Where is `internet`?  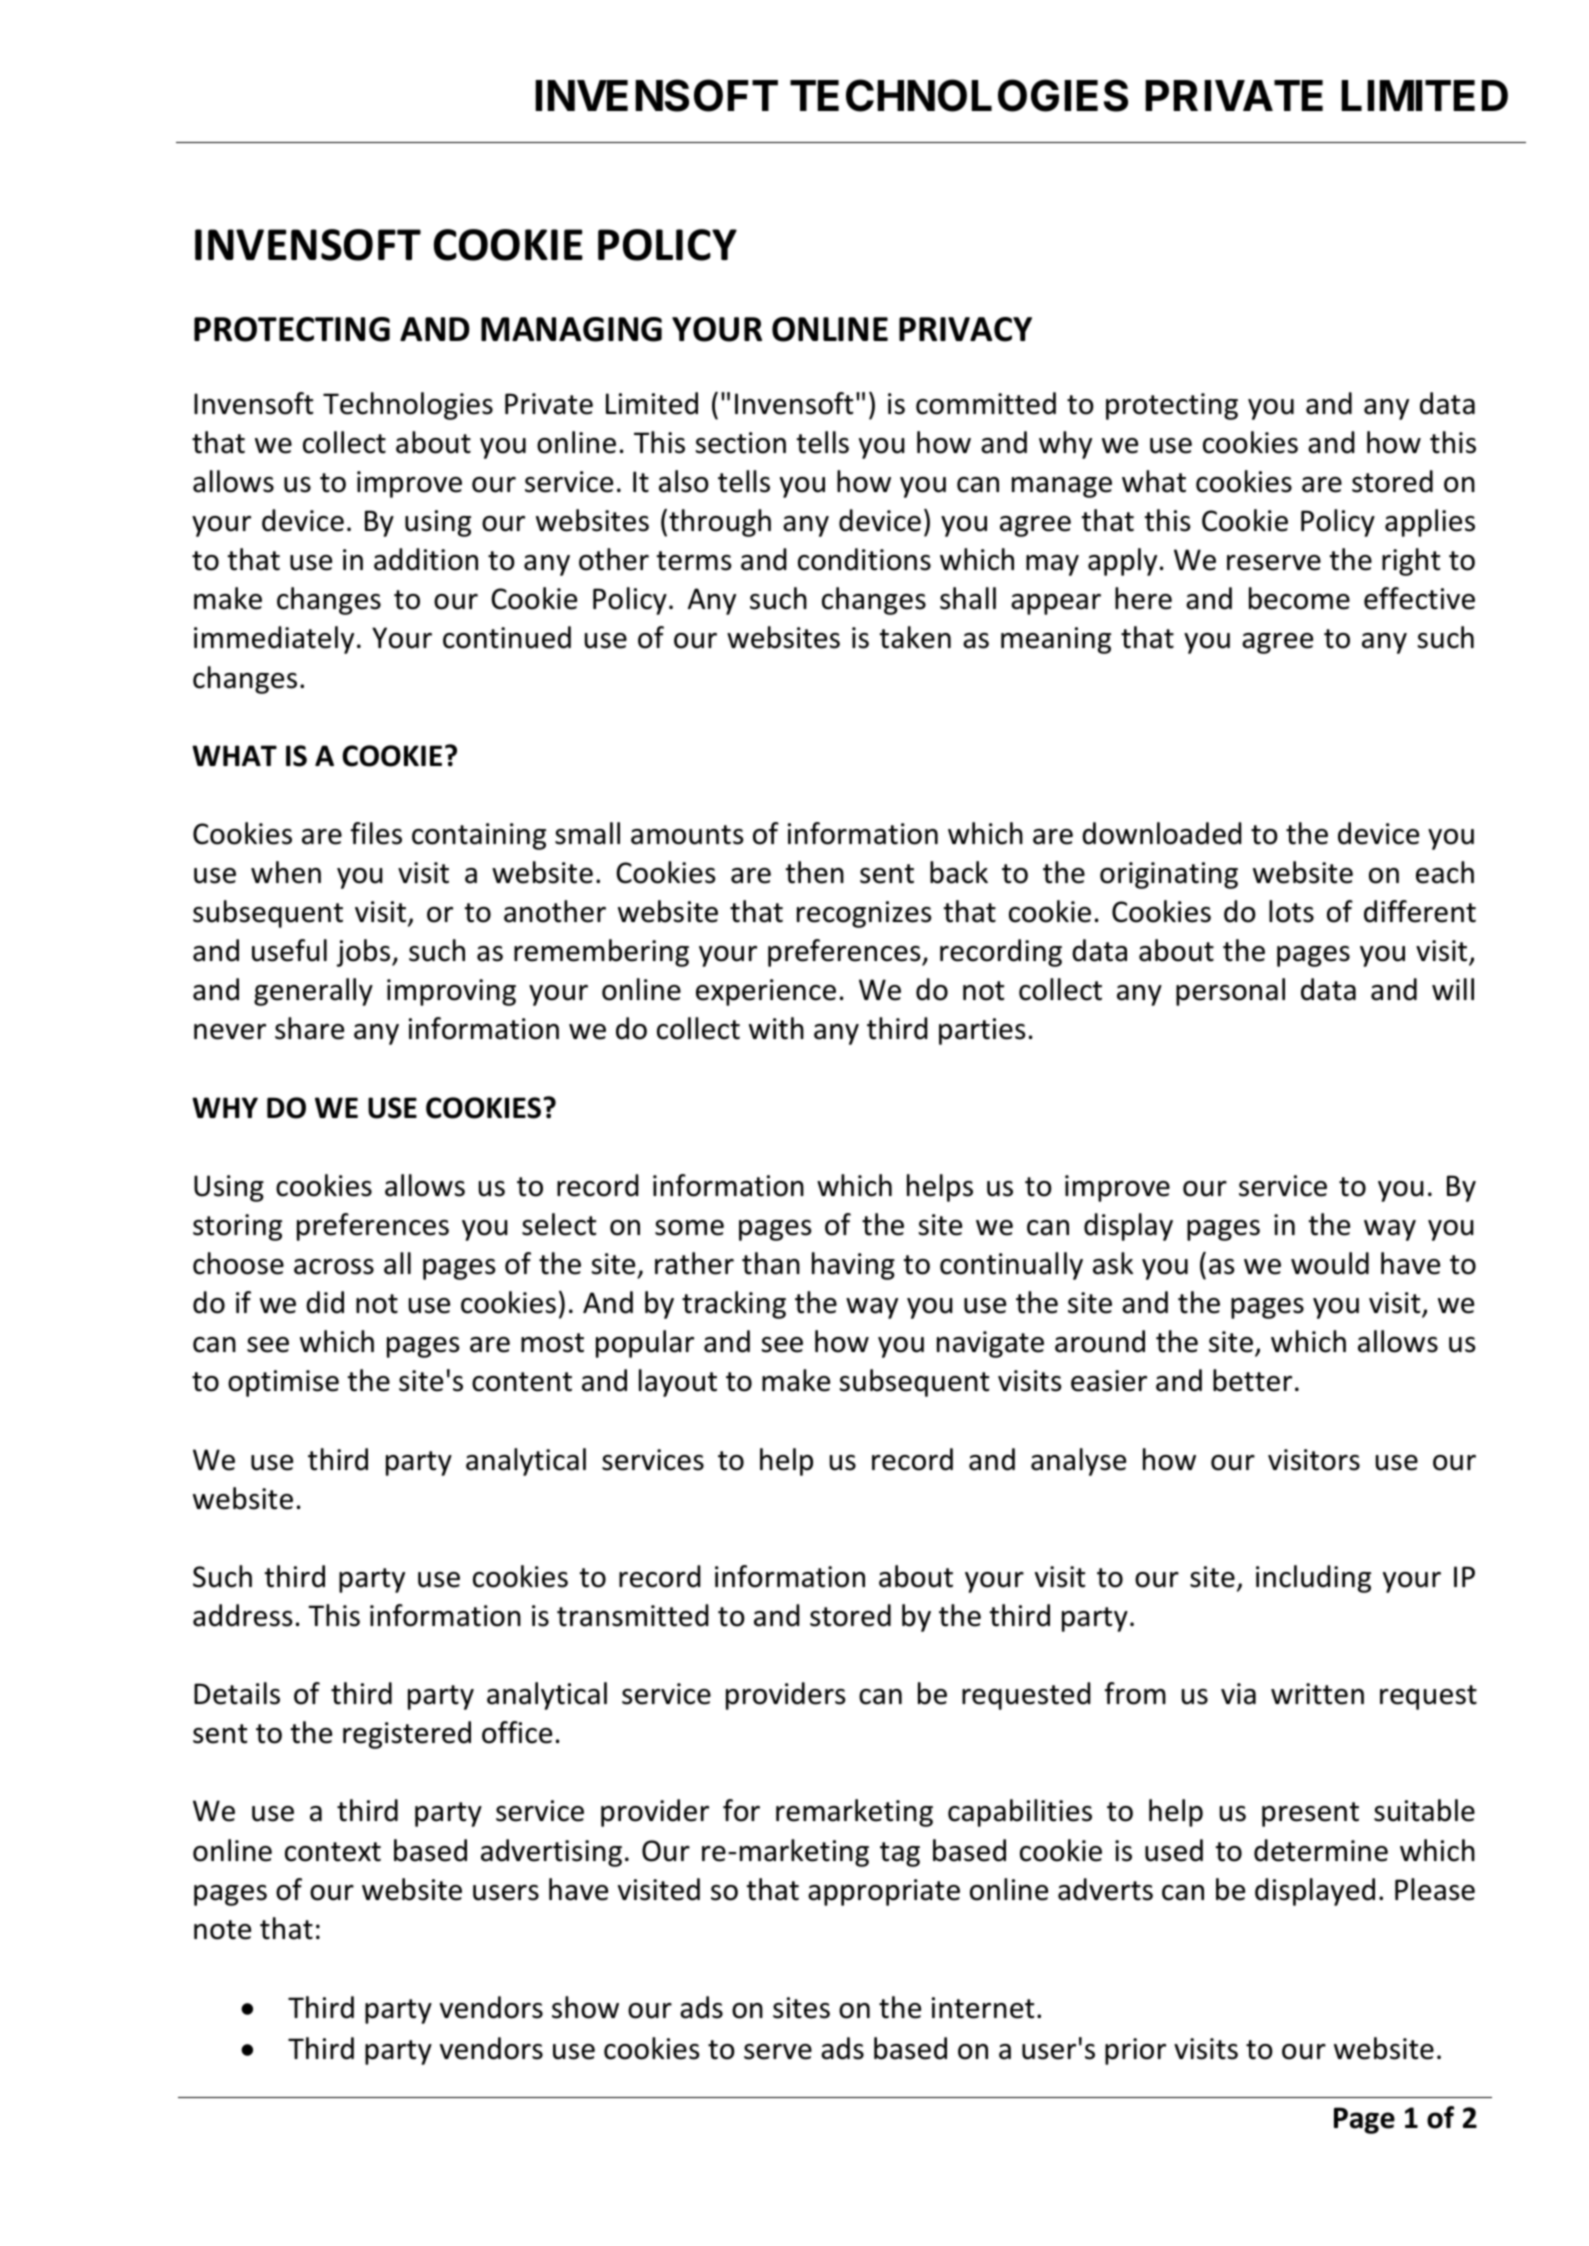 internet is located at coordinates (983, 2008).
